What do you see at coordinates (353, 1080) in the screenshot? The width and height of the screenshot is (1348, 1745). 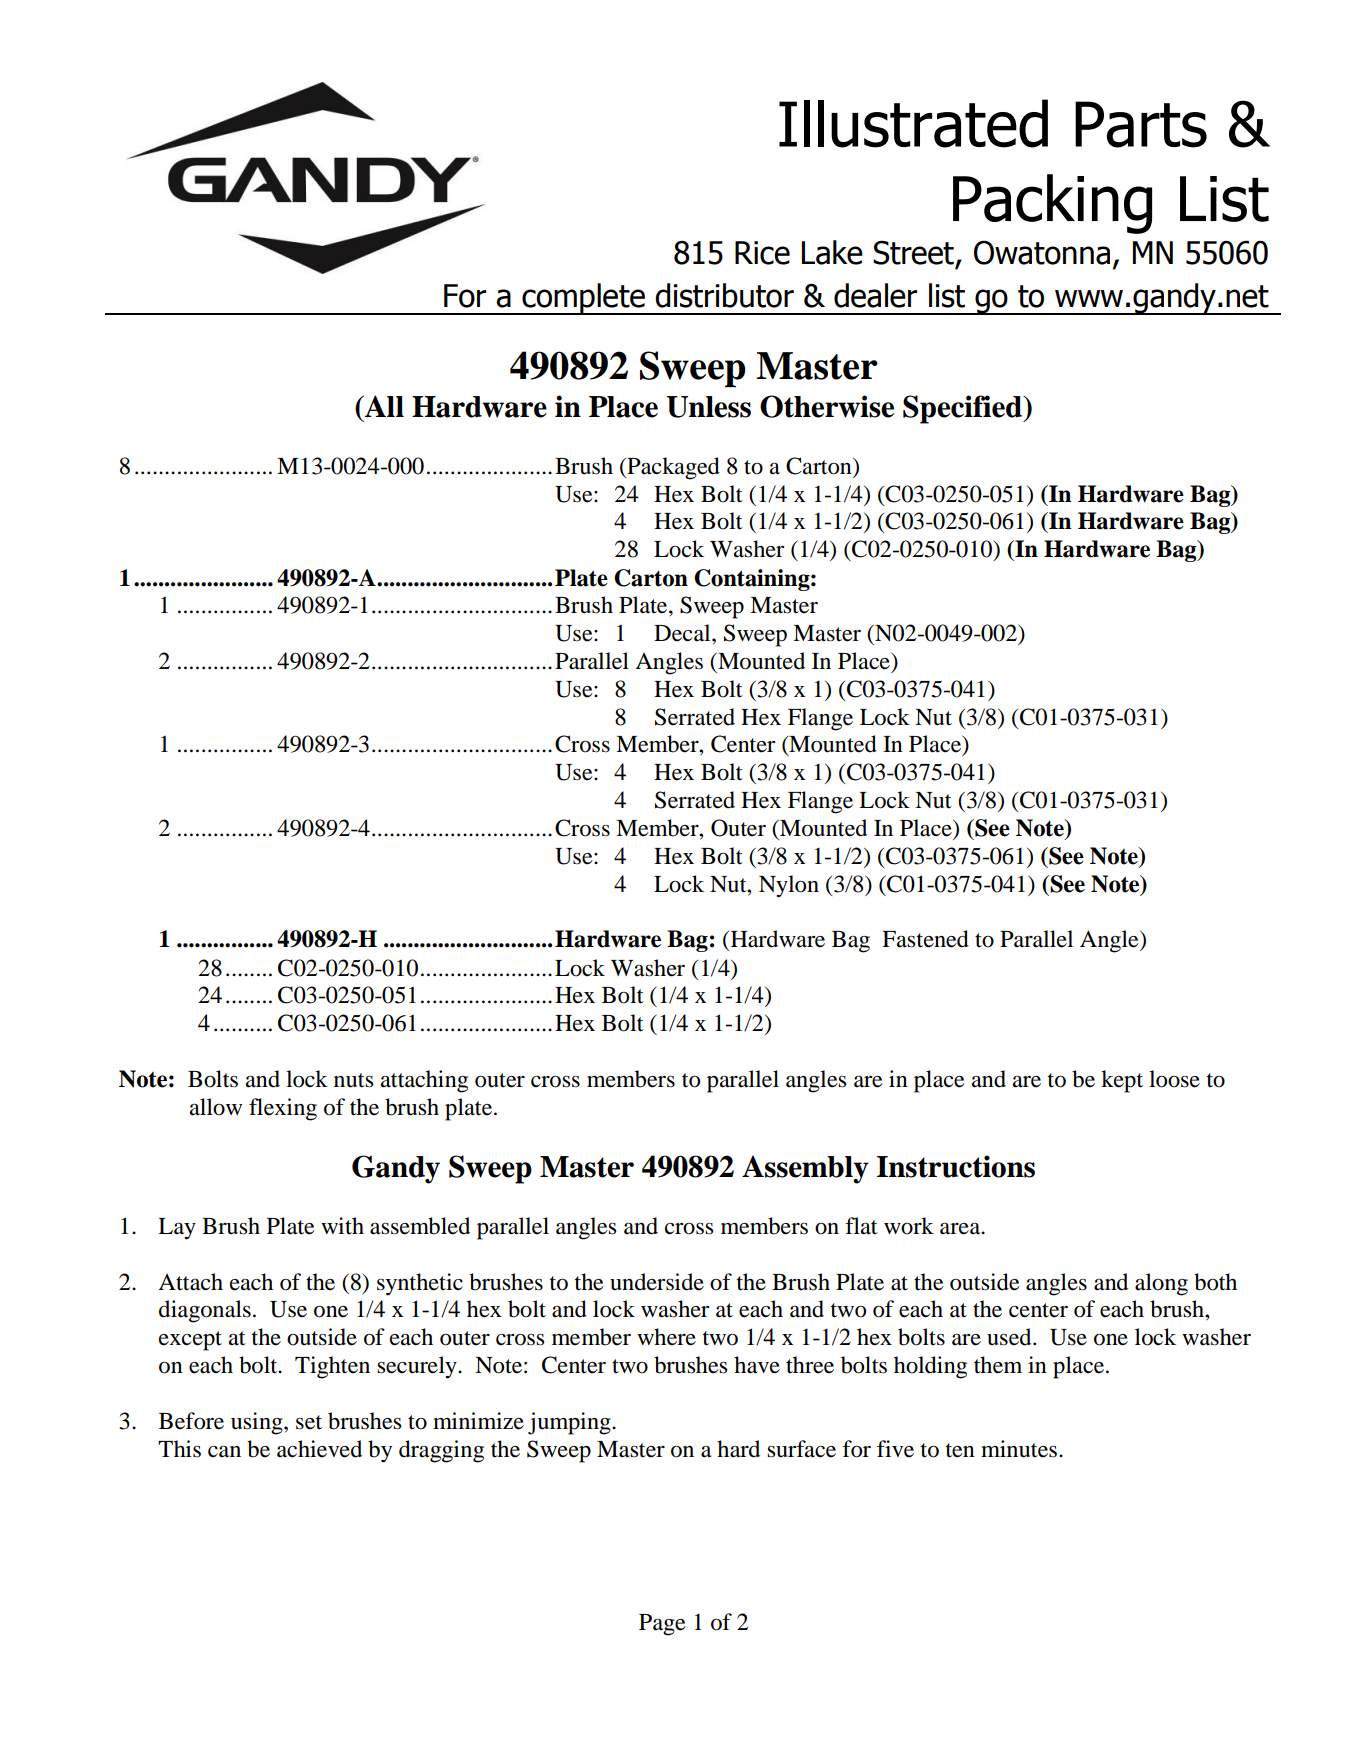 I see `nuts` at bounding box center [353, 1080].
